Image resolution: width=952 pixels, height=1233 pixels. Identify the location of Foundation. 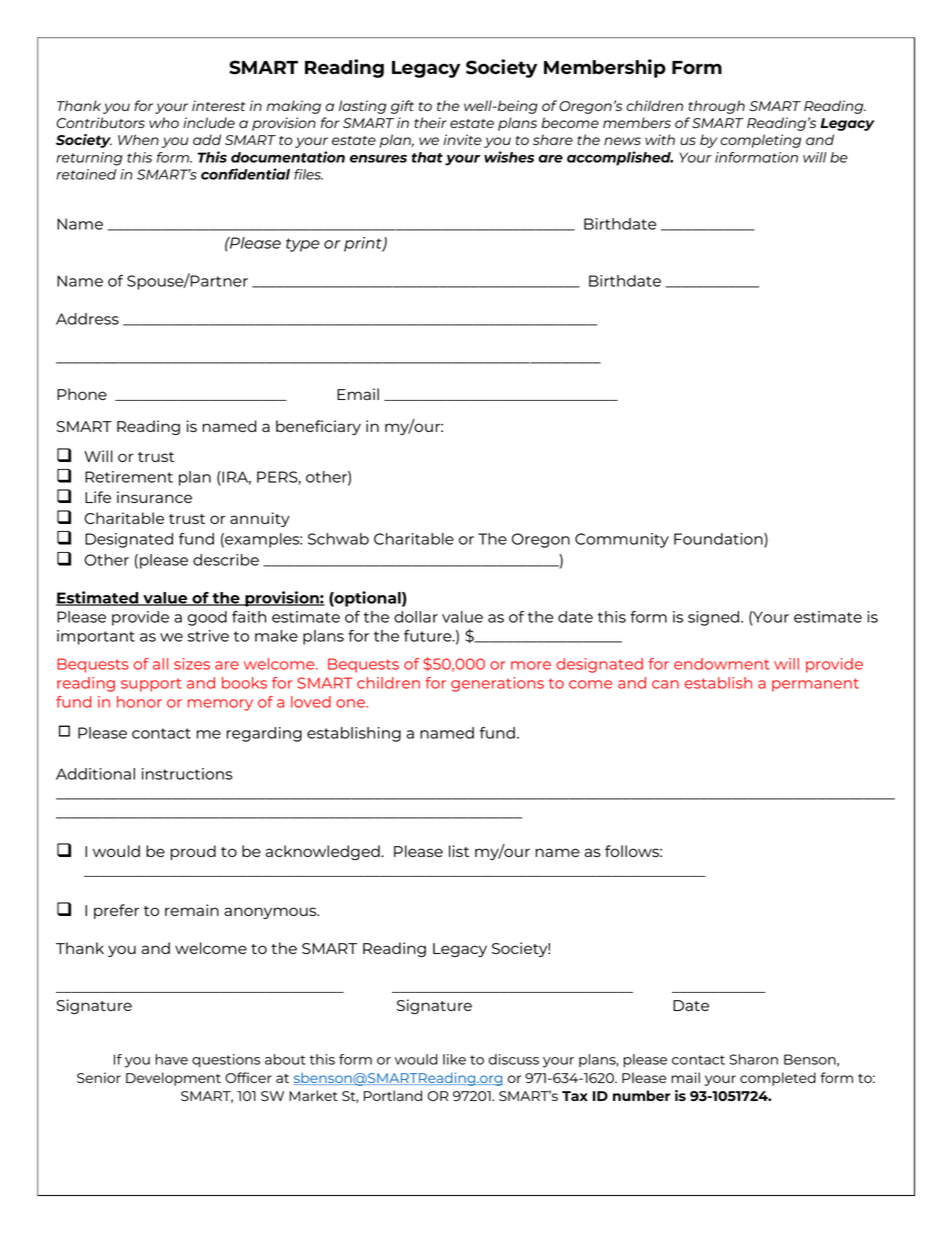
(719, 540).
